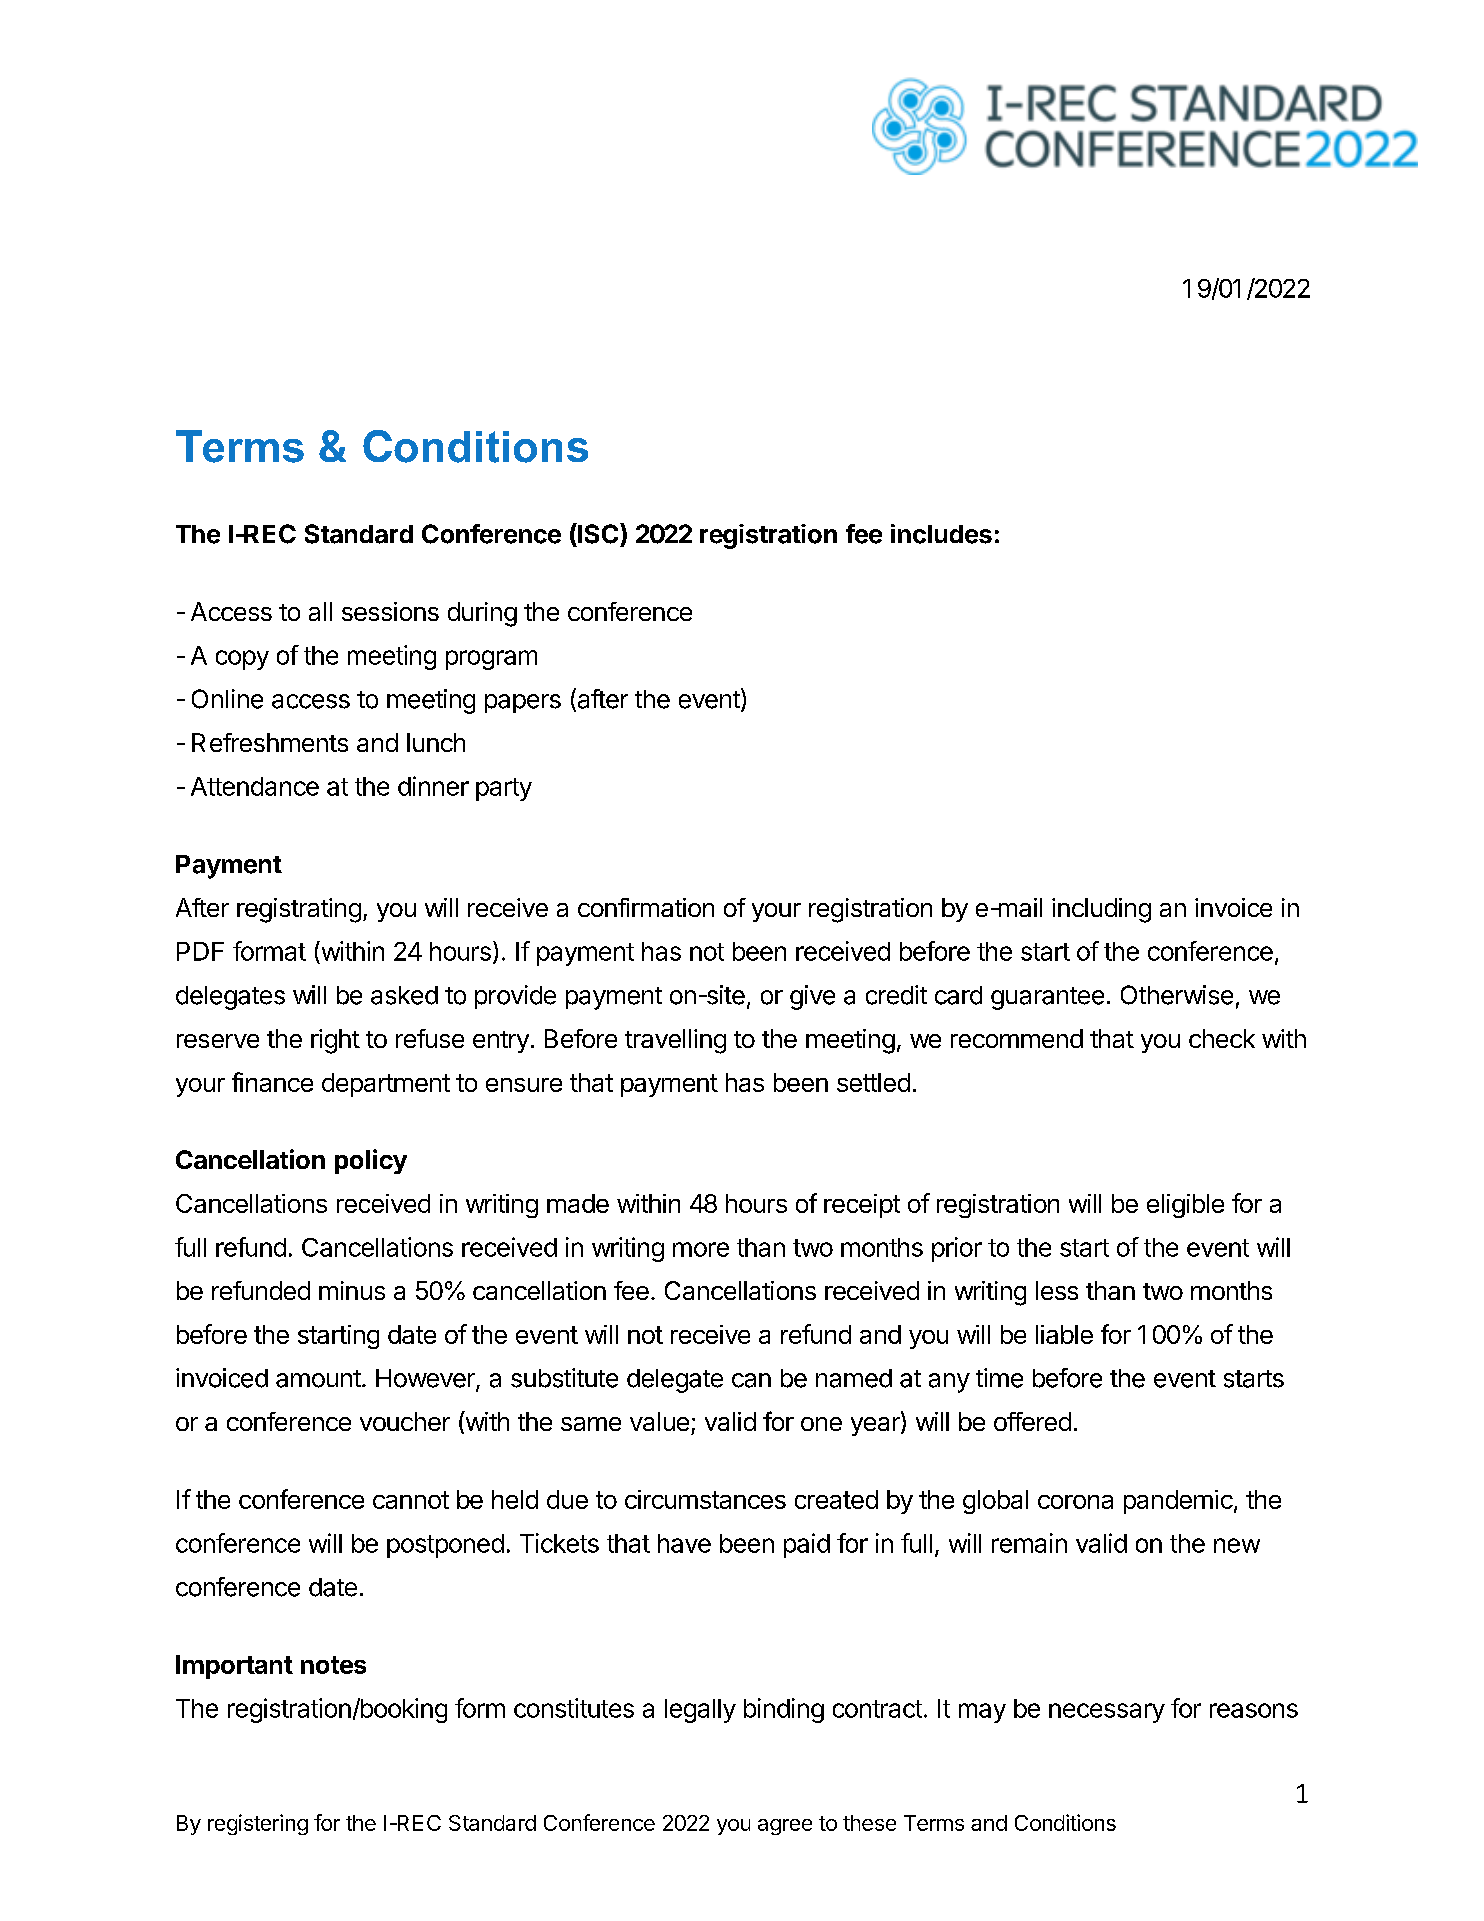 The width and height of the screenshot is (1484, 1921). I want to click on agree, so click(785, 1827).
